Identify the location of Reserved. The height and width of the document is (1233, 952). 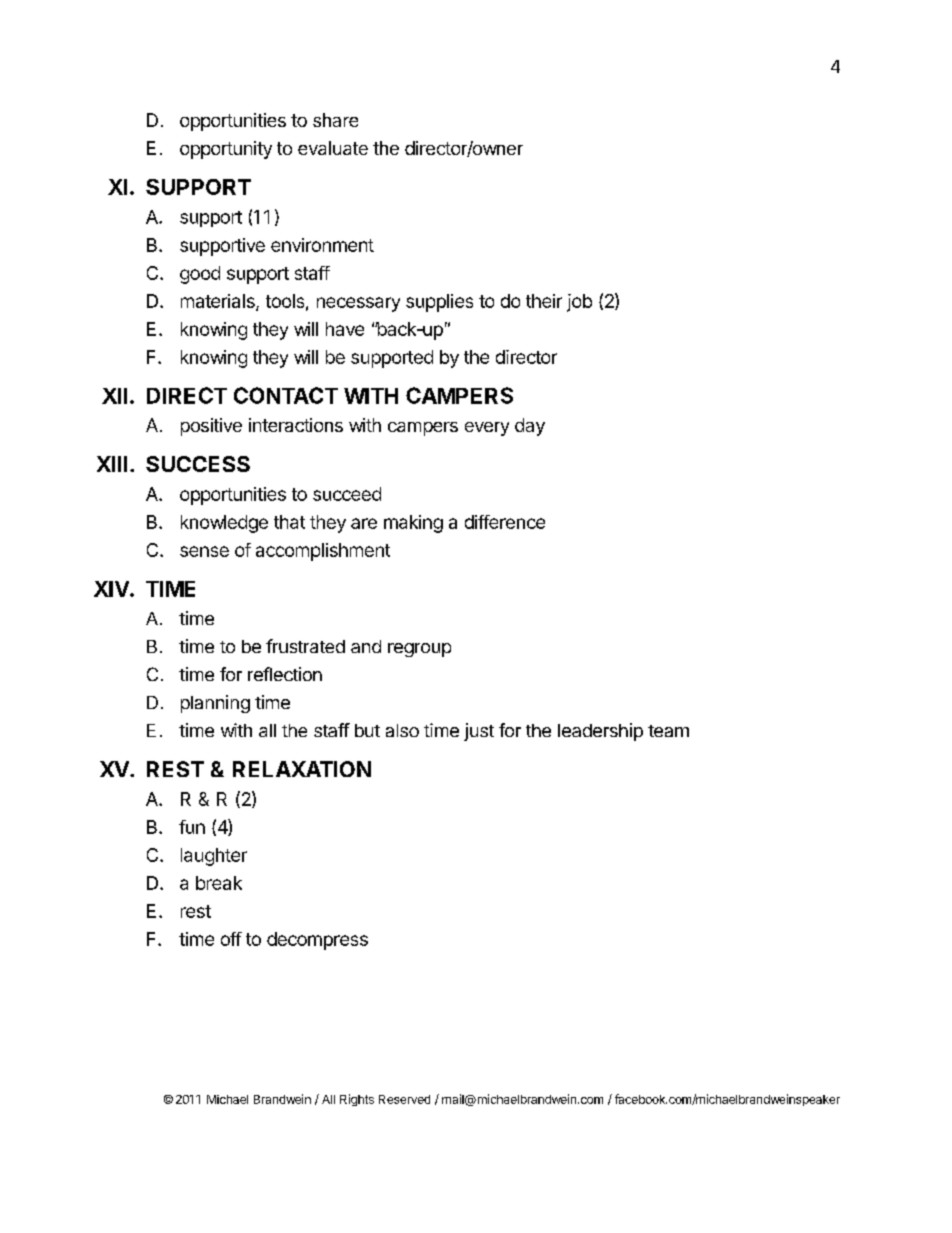
(404, 1099).
